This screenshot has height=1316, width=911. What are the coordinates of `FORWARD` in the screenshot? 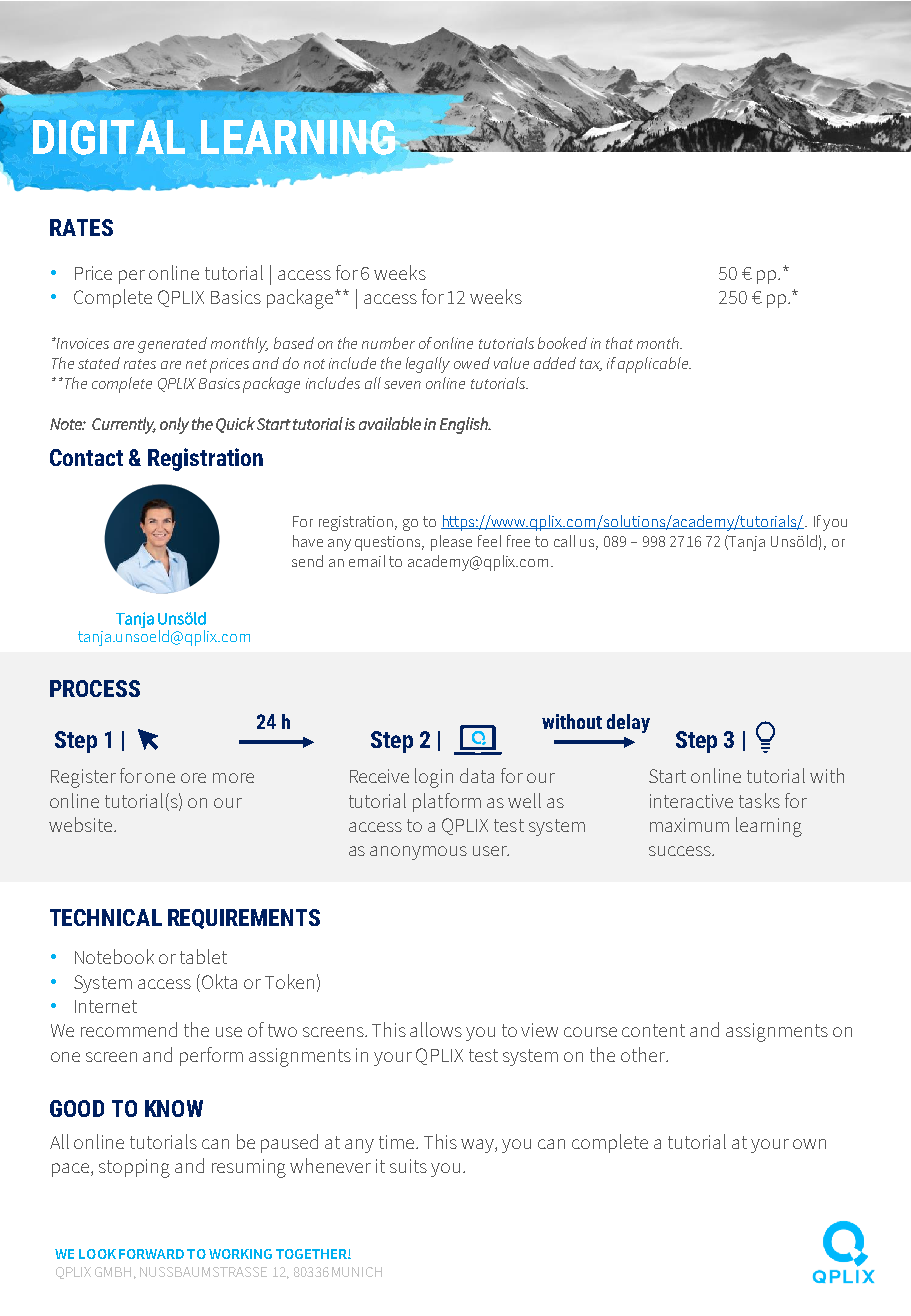 It's located at (151, 1254).
